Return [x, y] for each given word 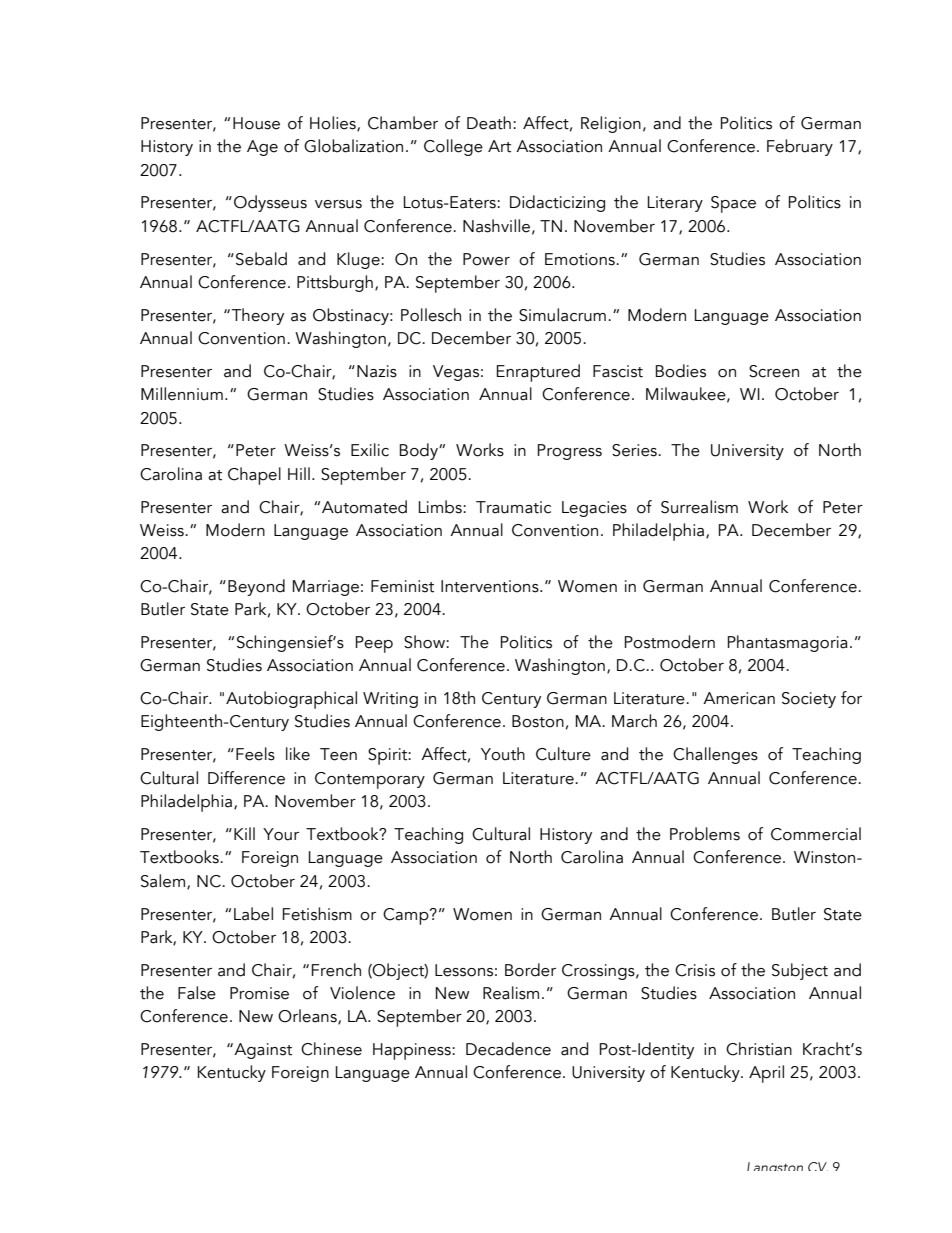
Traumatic [513, 507]
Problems [705, 834]
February [800, 147]
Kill [244, 833]
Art [499, 146]
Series [635, 450]
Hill [299, 473]
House [256, 123]
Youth [503, 754]
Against [262, 1051]
